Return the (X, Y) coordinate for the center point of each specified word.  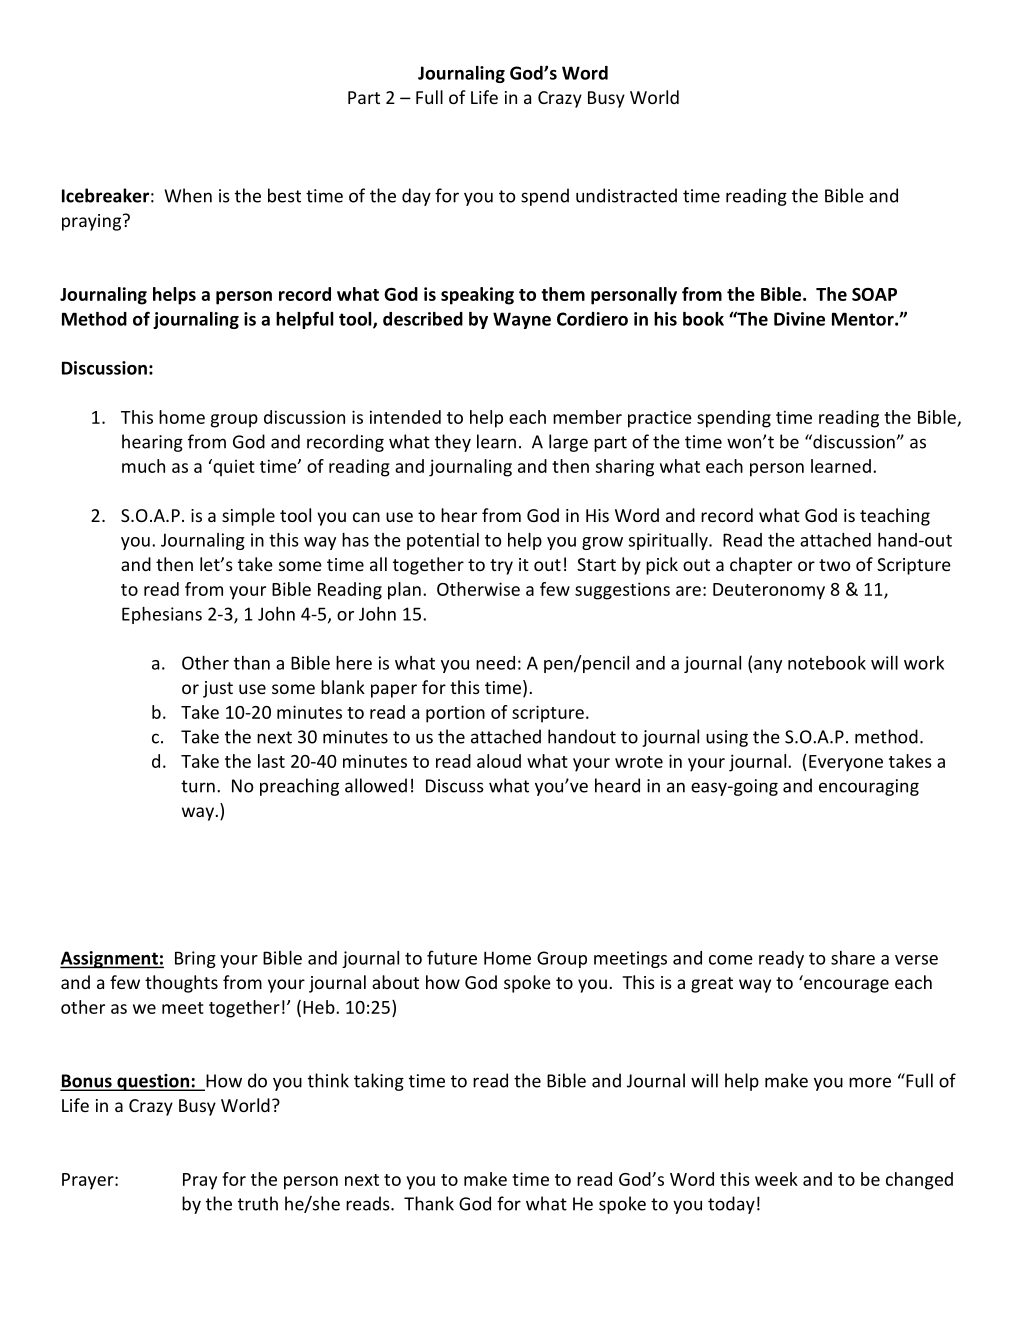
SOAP (874, 294)
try (501, 567)
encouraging (869, 787)
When (188, 195)
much (143, 466)
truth (258, 1203)
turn (198, 786)
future (452, 957)
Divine (799, 319)
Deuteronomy (769, 591)
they (453, 443)
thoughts (181, 984)
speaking (477, 296)
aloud (499, 761)
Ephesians (162, 615)
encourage (846, 986)
